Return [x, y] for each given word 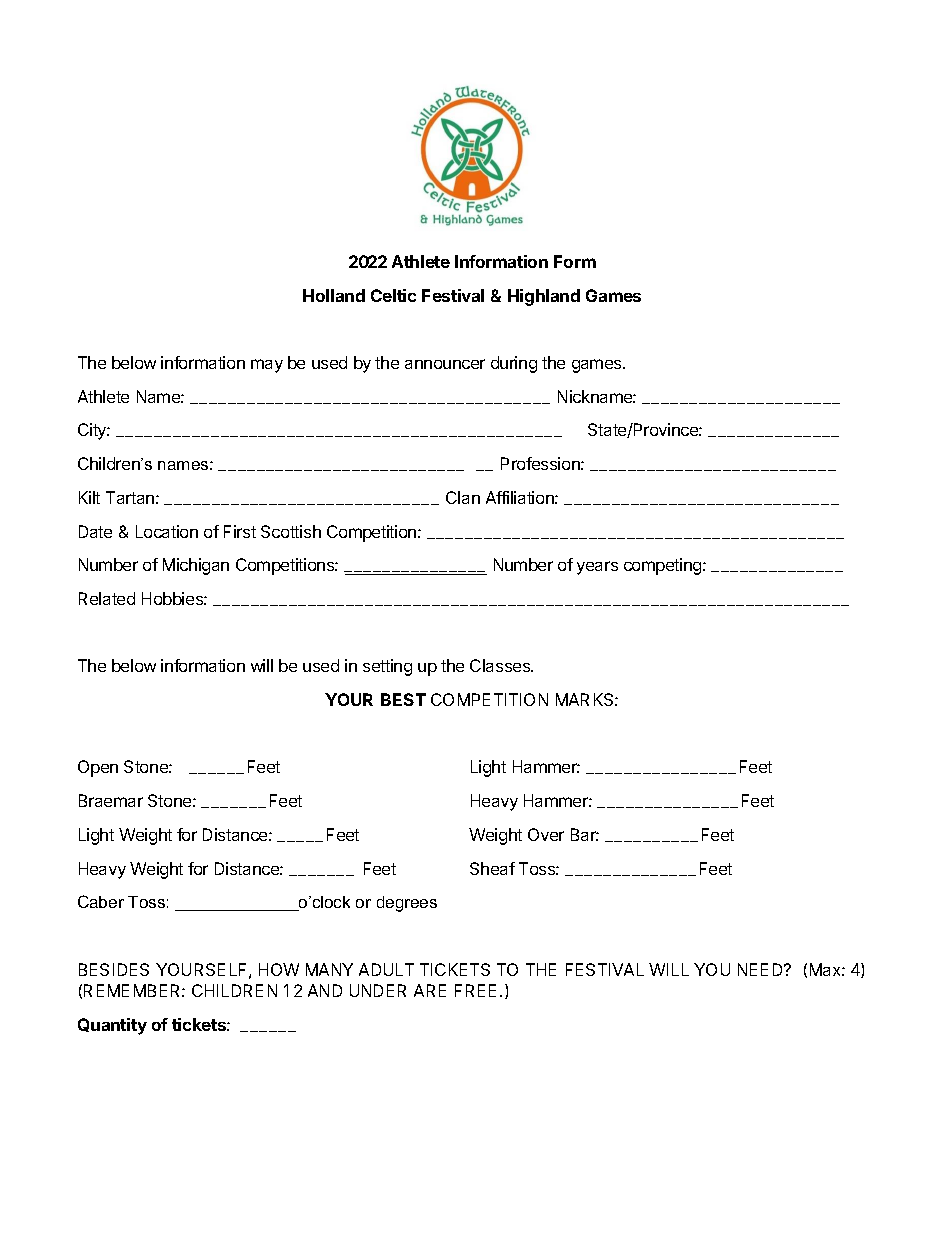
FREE [475, 990]
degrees [407, 904]
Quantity [112, 1026]
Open [98, 768]
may [267, 366]
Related [107, 598]
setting [387, 667]
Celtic [393, 295]
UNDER [378, 990]
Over [546, 834]
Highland [544, 297]
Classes [501, 665]
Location [167, 531]
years [597, 568]
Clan [463, 497]
